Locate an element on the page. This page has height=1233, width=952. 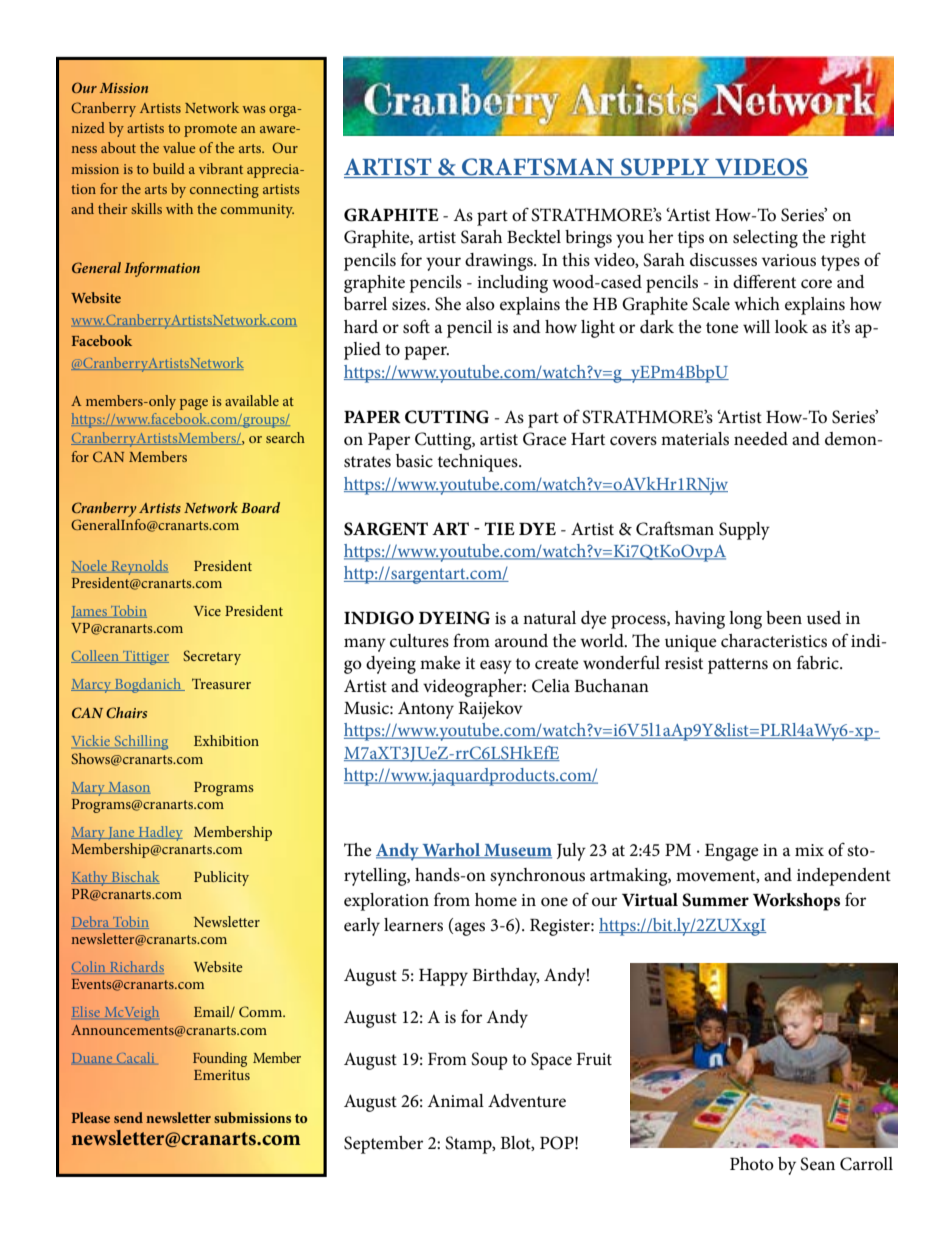
send is located at coordinates (128, 1117).
